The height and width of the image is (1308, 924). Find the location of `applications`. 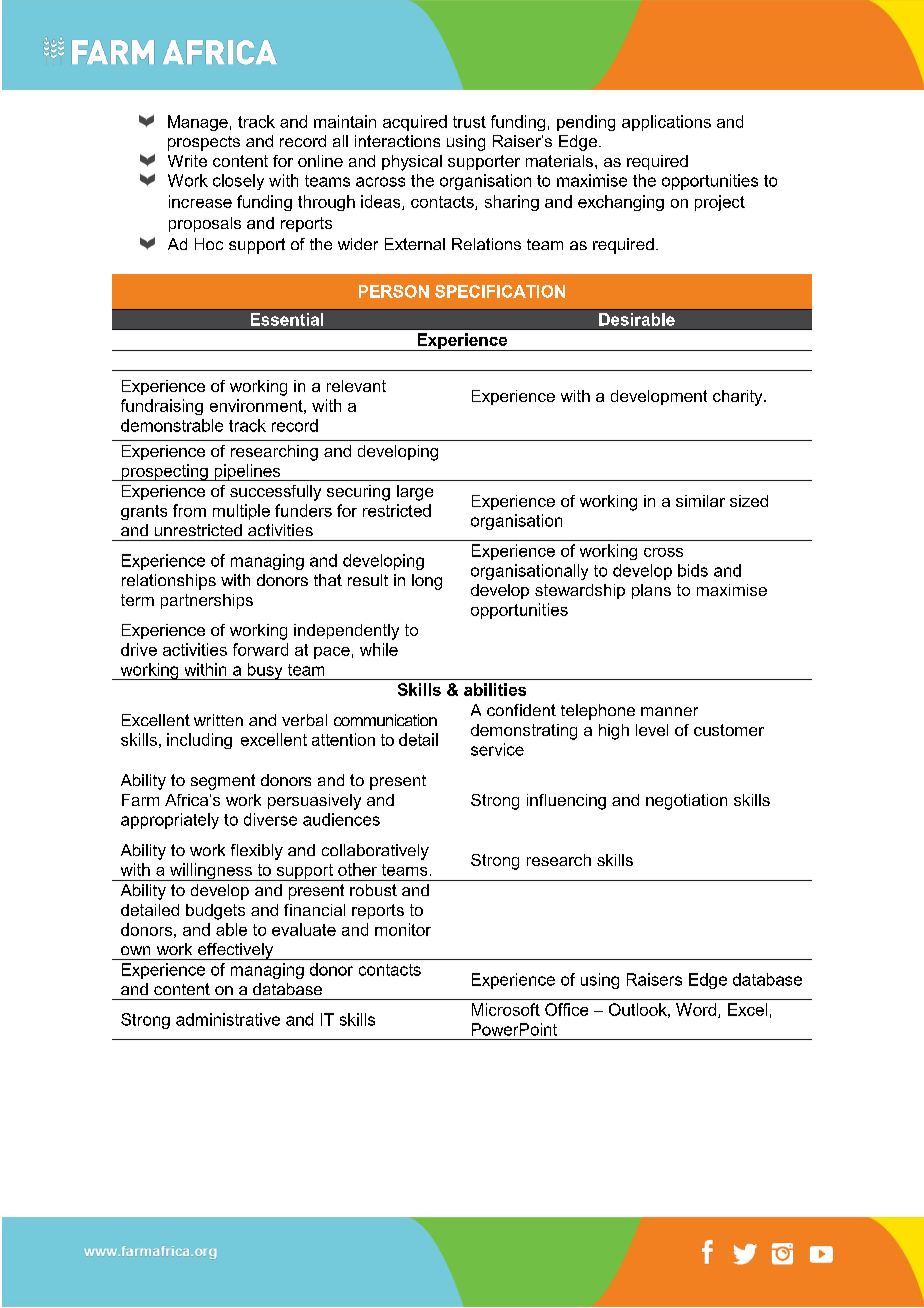

applications is located at coordinates (666, 123).
